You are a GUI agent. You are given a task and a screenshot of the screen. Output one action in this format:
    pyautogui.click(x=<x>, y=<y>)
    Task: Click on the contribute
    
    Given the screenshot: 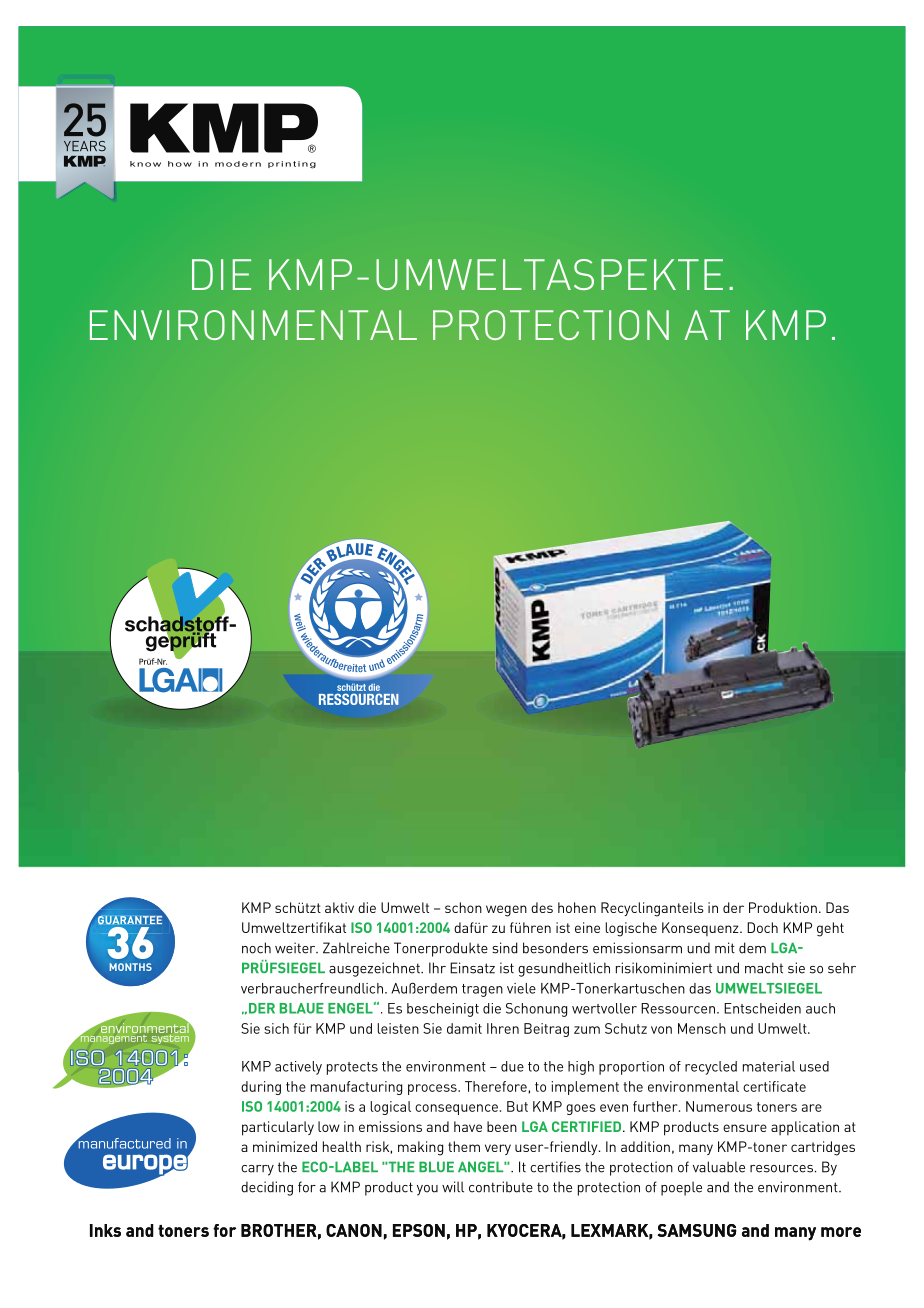 What is the action you would take?
    pyautogui.click(x=501, y=1187)
